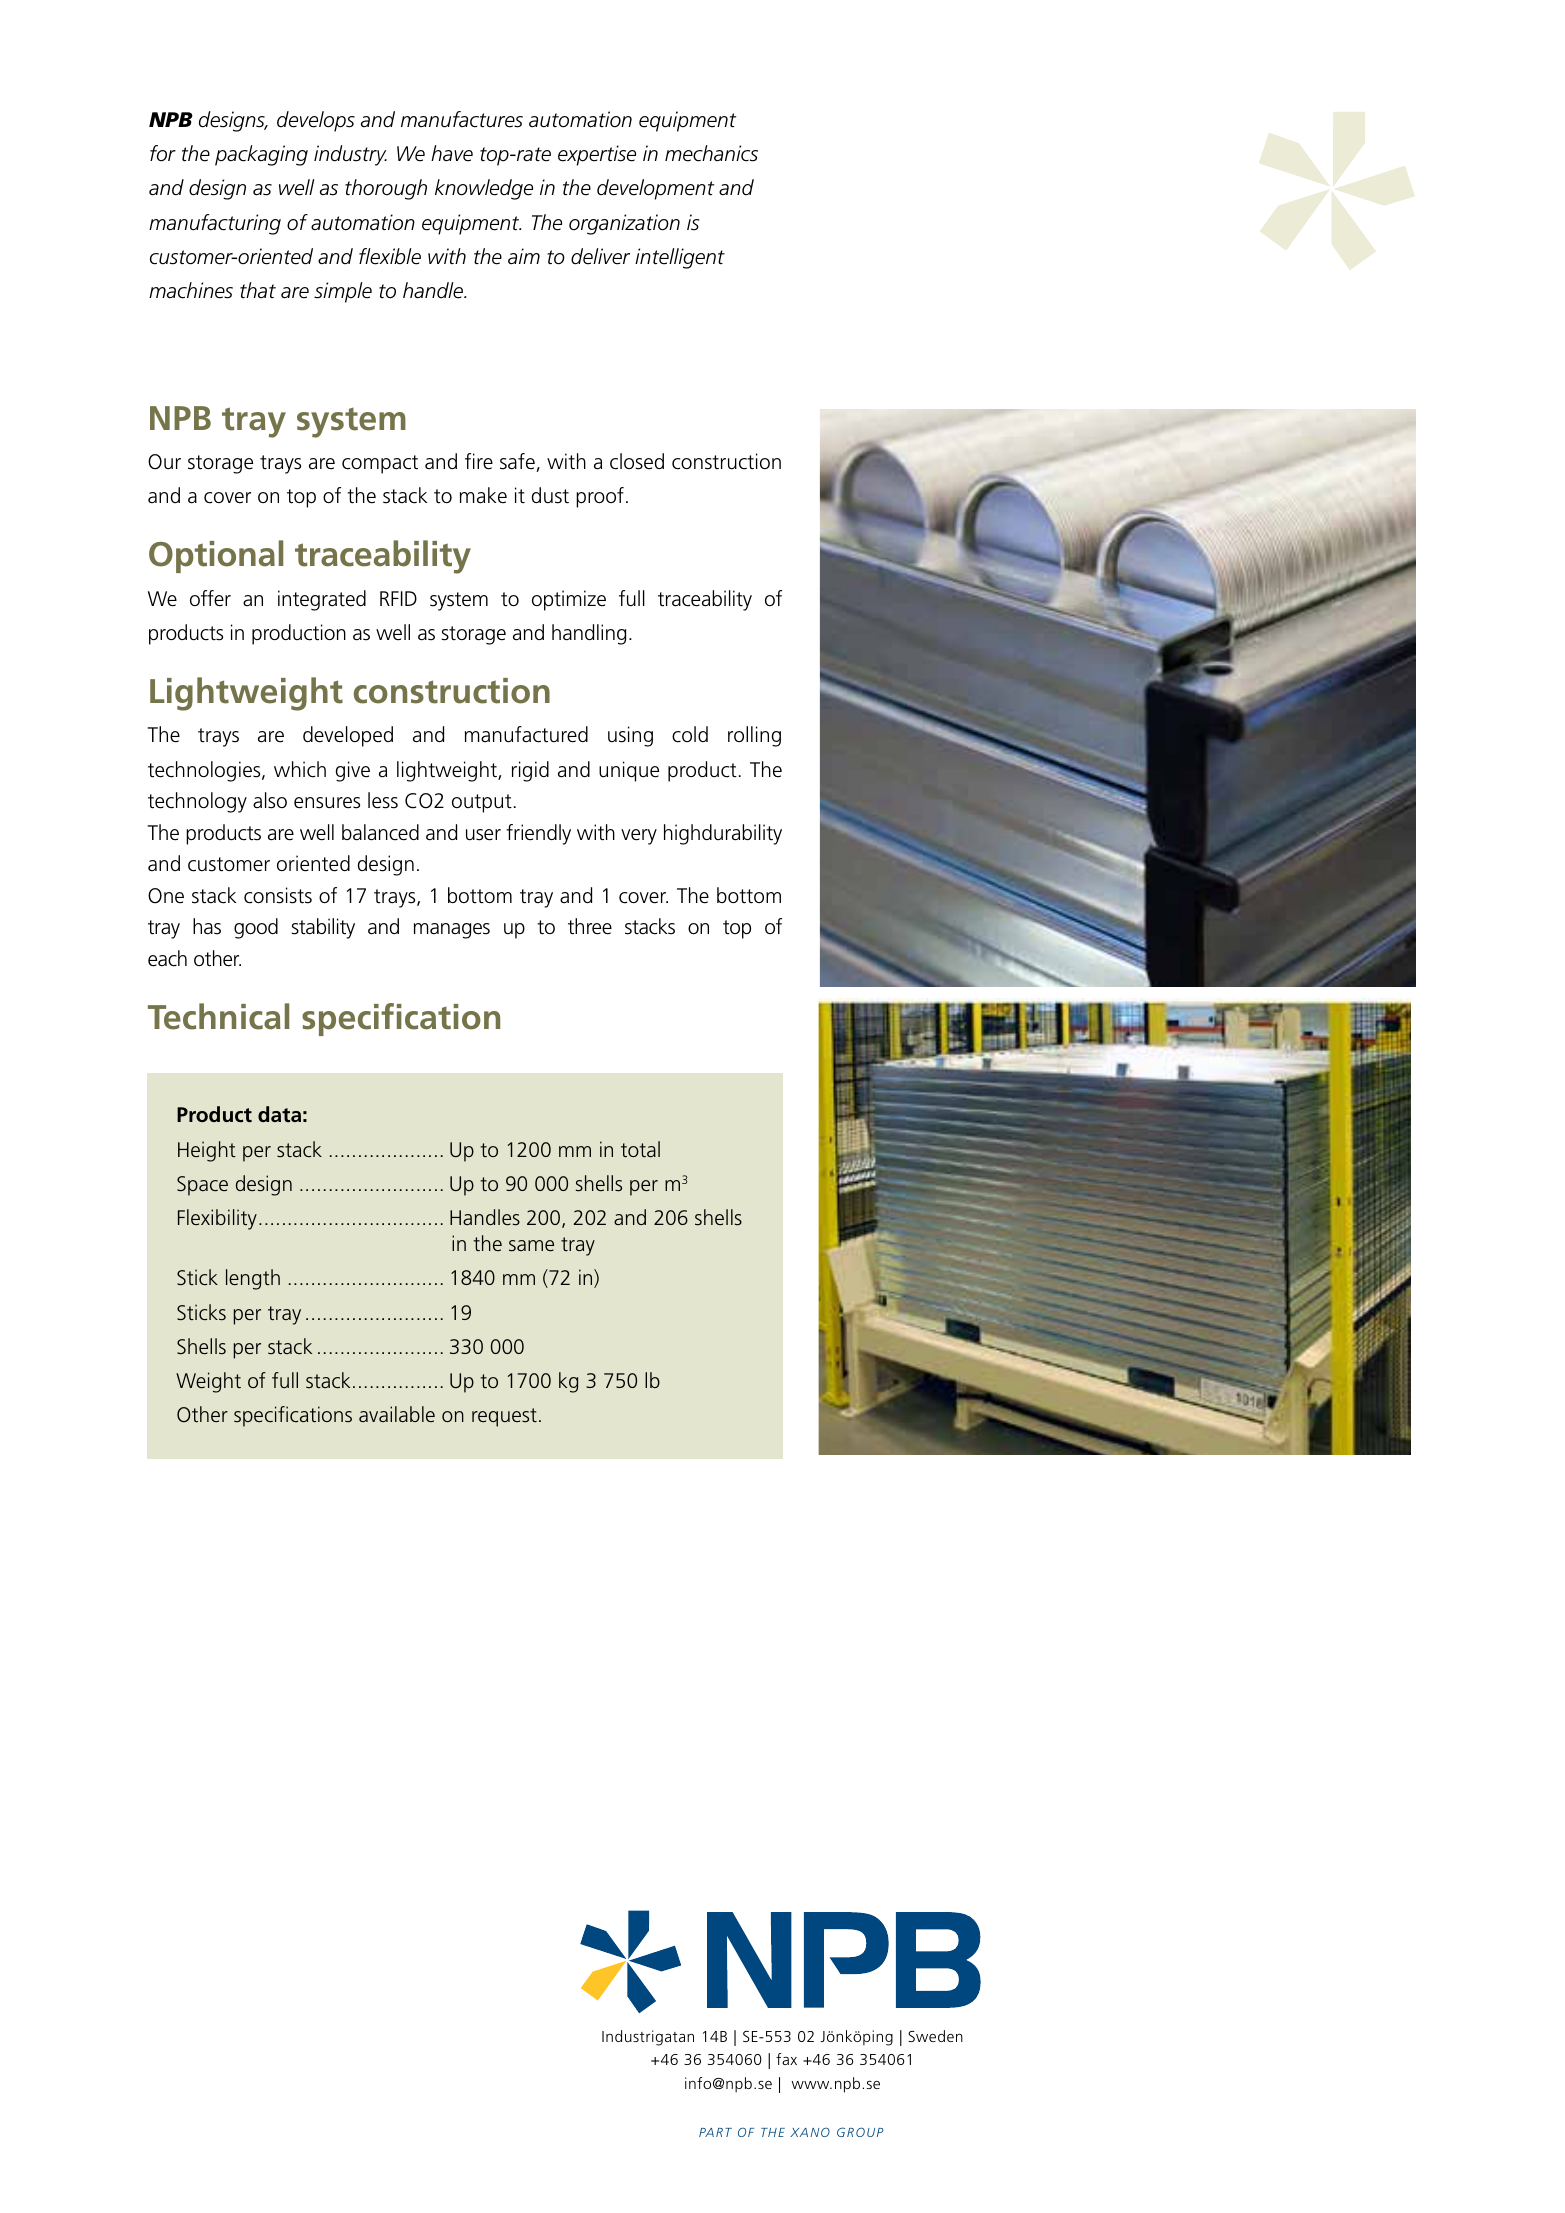 The image size is (1565, 2213). What do you see at coordinates (597, 155) in the document?
I see `expertise` at bounding box center [597, 155].
